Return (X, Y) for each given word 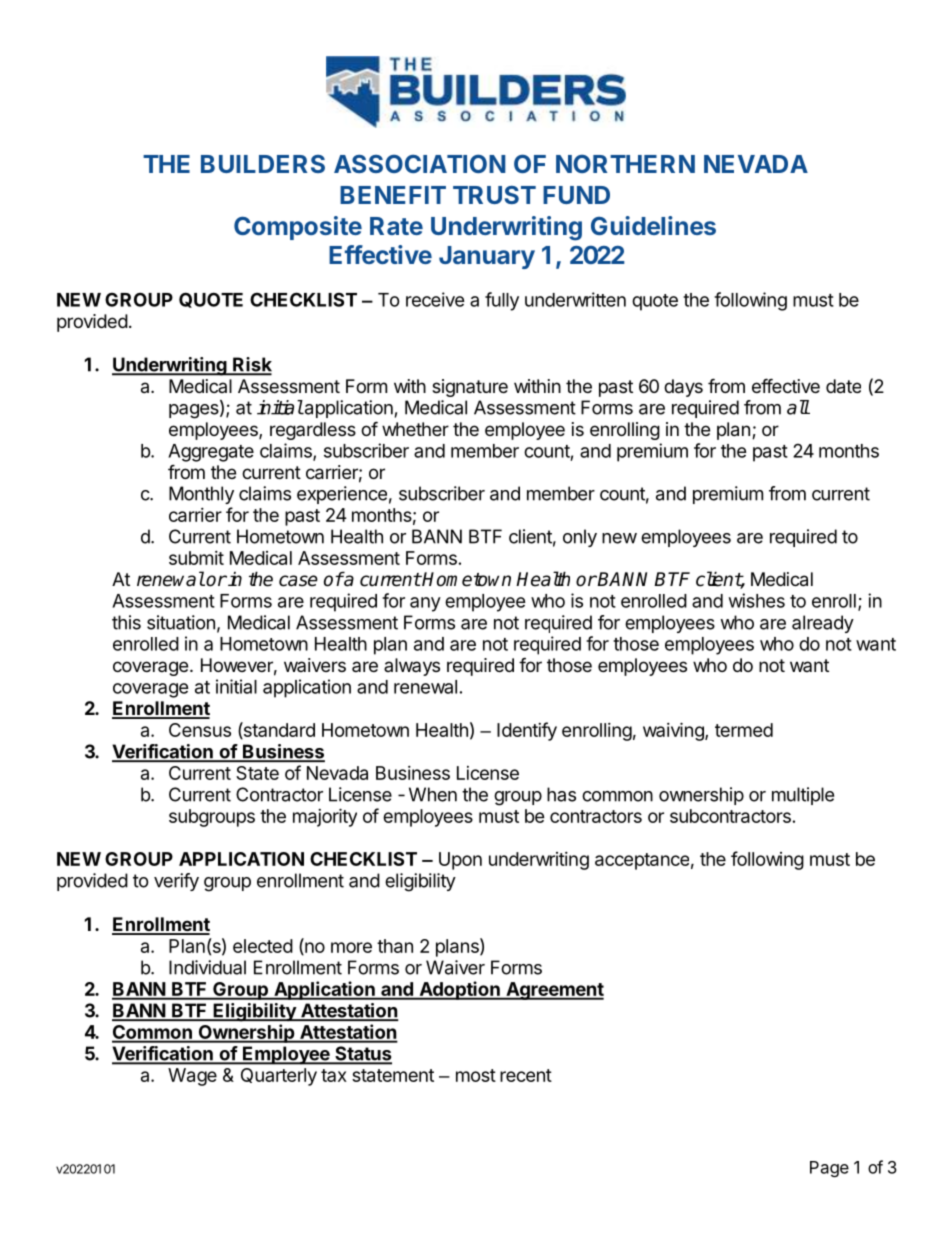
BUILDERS (263, 164)
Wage (192, 1077)
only (580, 538)
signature (470, 388)
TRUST (494, 195)
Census (200, 730)
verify (176, 882)
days (683, 388)
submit (196, 558)
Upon (460, 861)
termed (744, 730)
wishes (757, 600)
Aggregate (211, 453)
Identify (527, 731)
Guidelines (653, 225)
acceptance (642, 861)
